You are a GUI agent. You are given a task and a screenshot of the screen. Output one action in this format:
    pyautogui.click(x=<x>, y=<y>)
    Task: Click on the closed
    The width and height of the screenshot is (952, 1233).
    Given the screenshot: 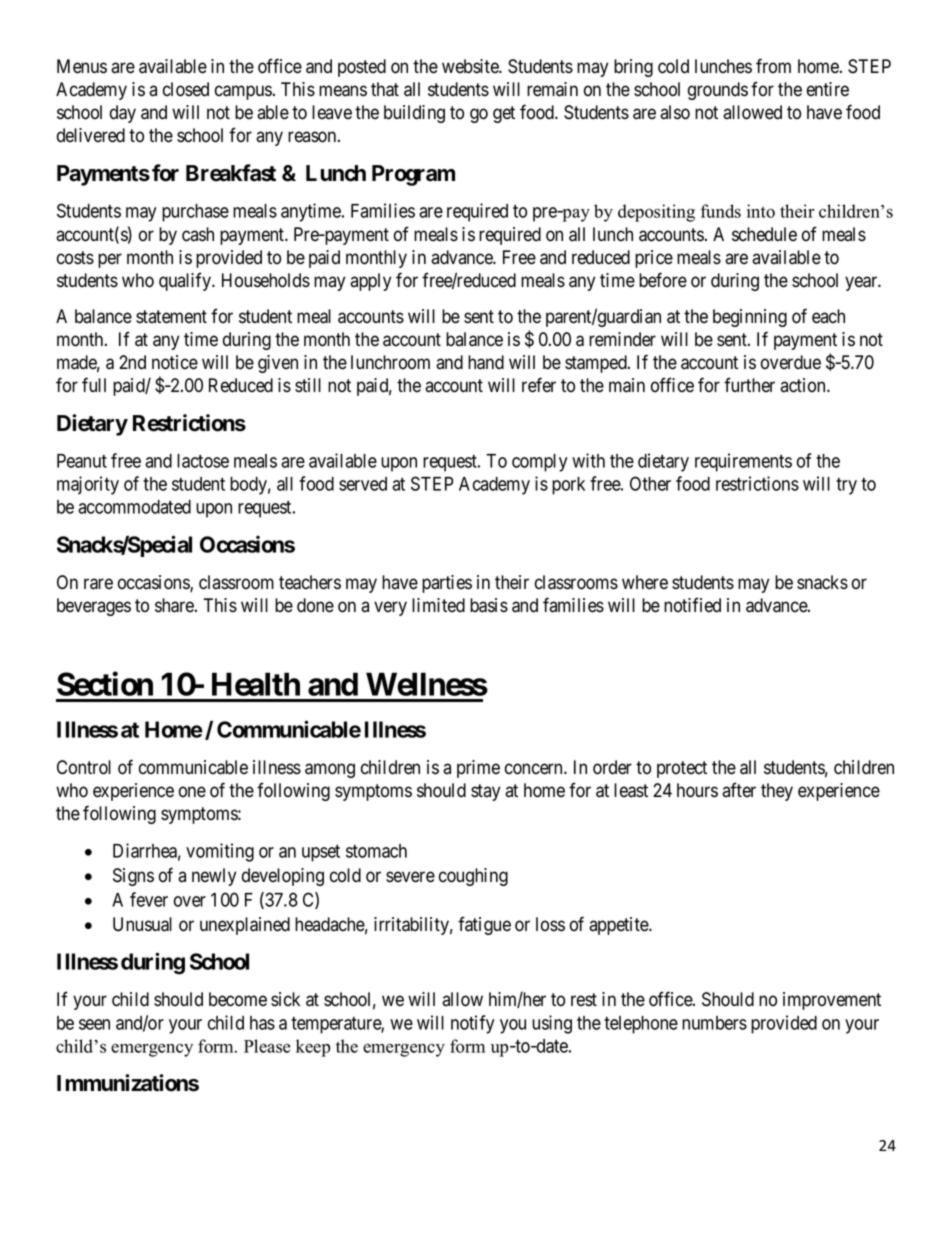 What is the action you would take?
    pyautogui.click(x=186, y=89)
